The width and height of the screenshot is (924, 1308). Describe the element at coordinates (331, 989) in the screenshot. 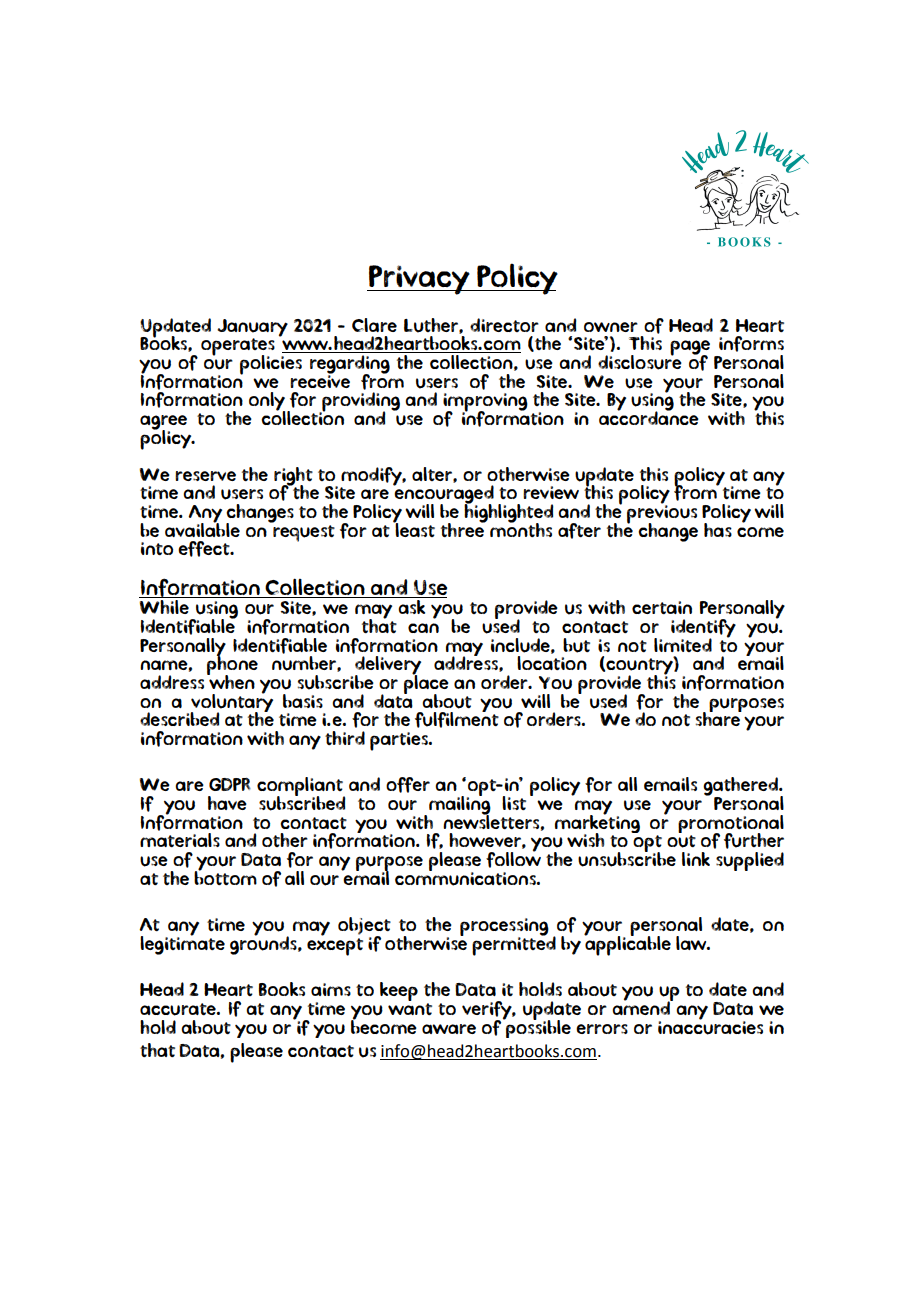

I see `aims` at that location.
